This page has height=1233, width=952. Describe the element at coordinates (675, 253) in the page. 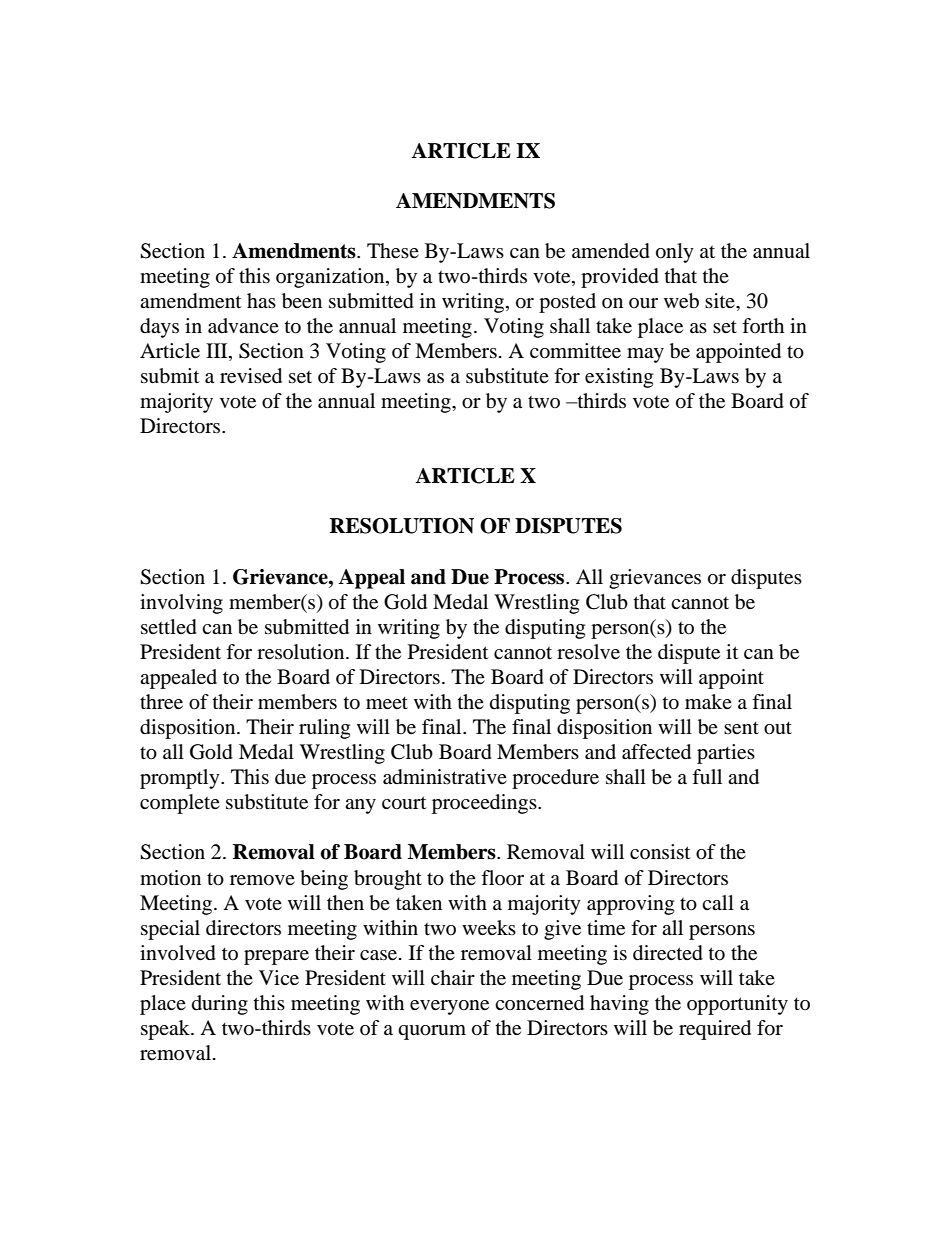

I see `only` at that location.
